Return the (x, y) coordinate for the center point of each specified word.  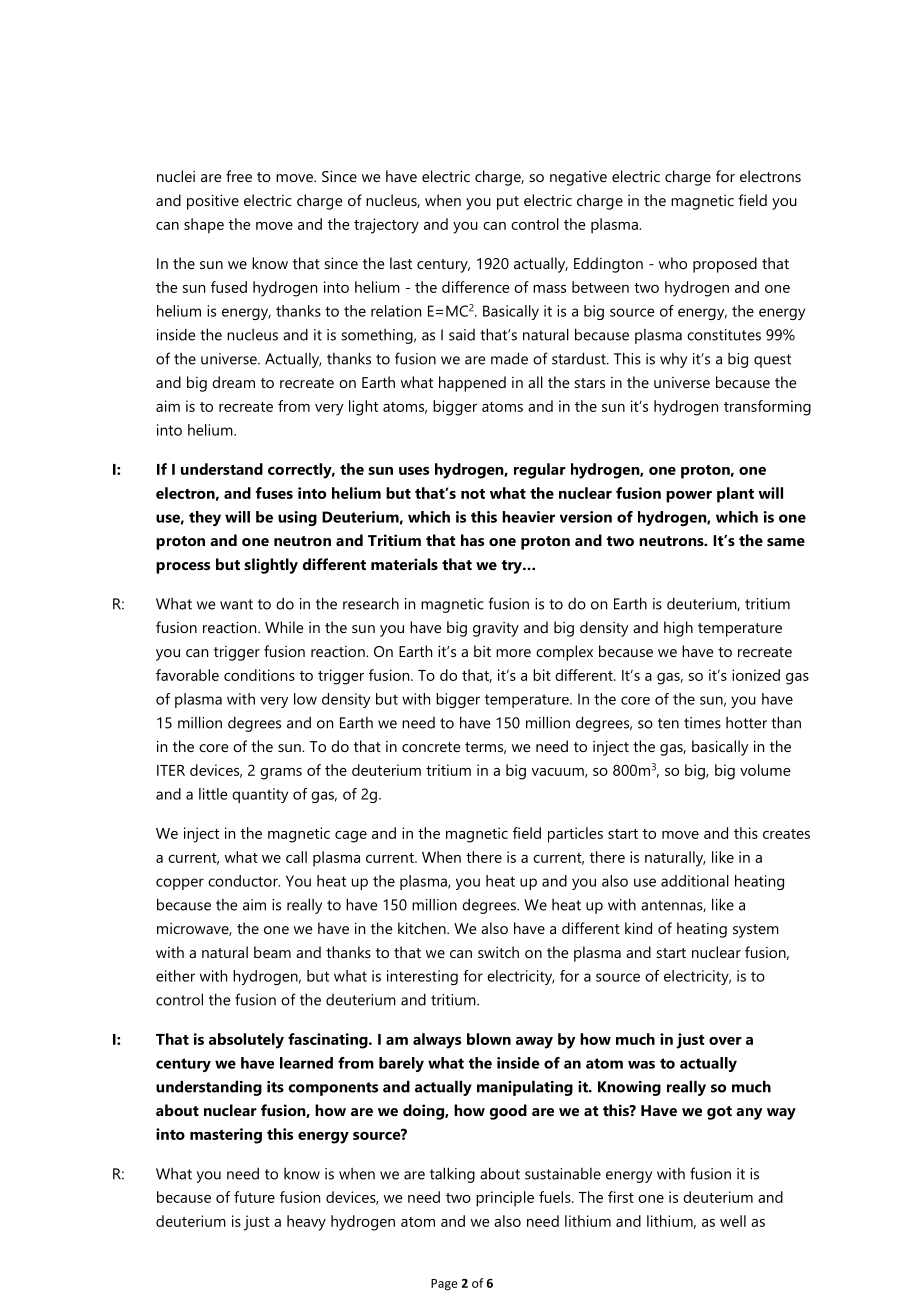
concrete (431, 747)
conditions (259, 675)
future (254, 1197)
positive (213, 202)
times (702, 723)
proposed (725, 265)
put (508, 203)
